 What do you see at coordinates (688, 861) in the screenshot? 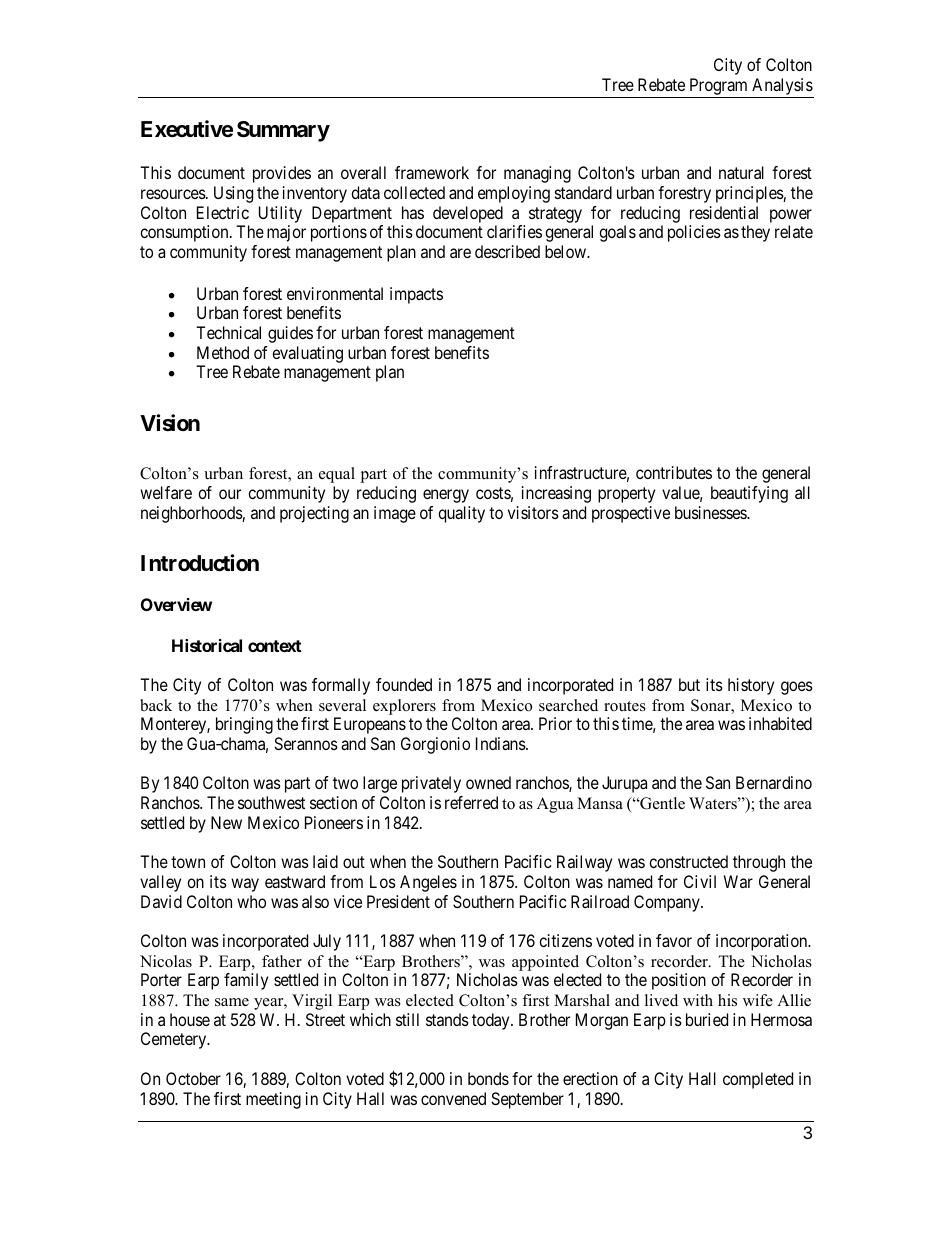
I see `constructed` at bounding box center [688, 861].
